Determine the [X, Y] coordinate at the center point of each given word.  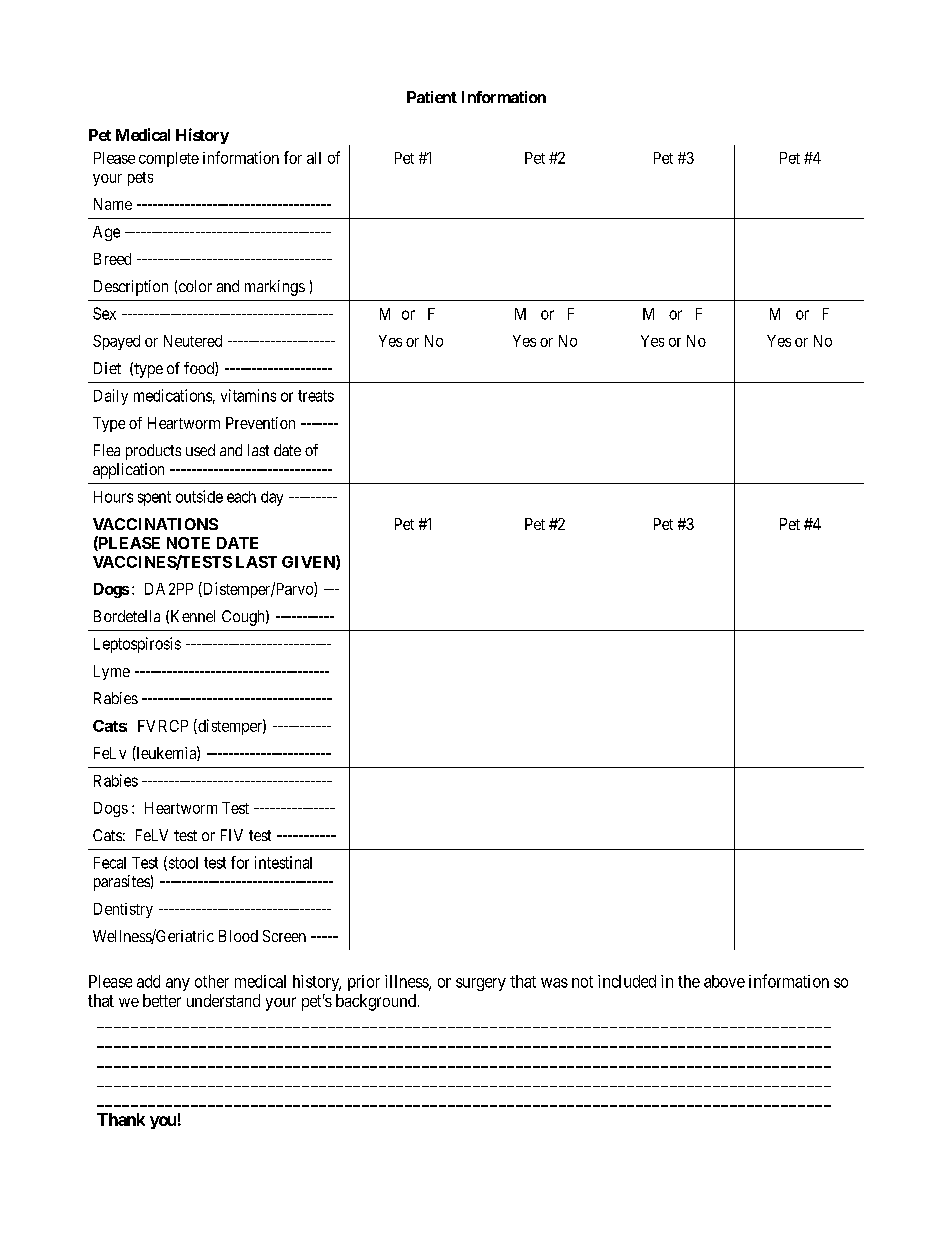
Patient [432, 97]
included [627, 981]
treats [316, 396]
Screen [284, 936]
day [272, 498]
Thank [121, 1119]
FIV [232, 835]
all [314, 158]
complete [169, 159]
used [200, 450]
